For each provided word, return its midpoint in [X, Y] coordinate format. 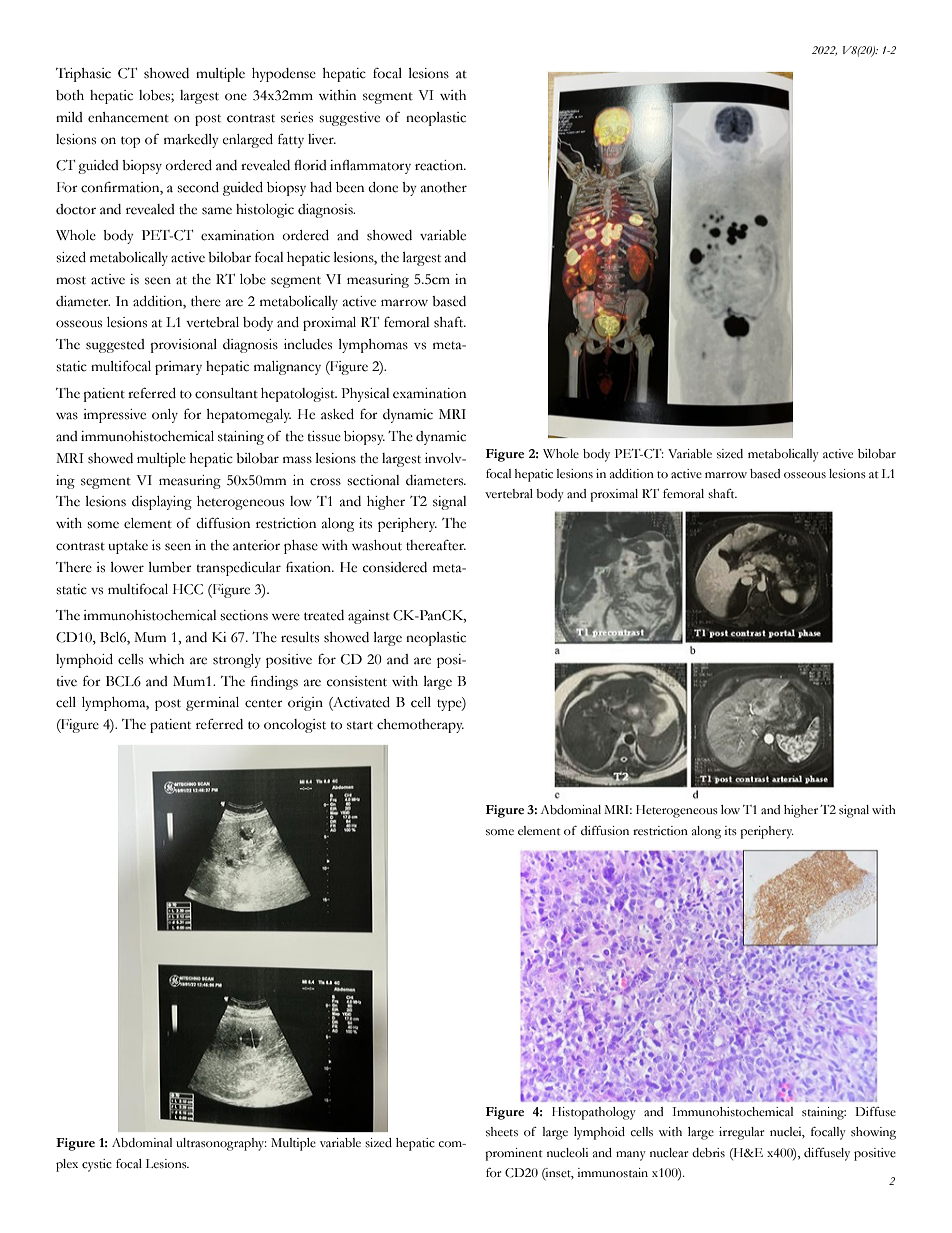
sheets [502, 1132]
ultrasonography [221, 1144]
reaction [440, 165]
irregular [741, 1133]
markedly [191, 141]
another [444, 187]
